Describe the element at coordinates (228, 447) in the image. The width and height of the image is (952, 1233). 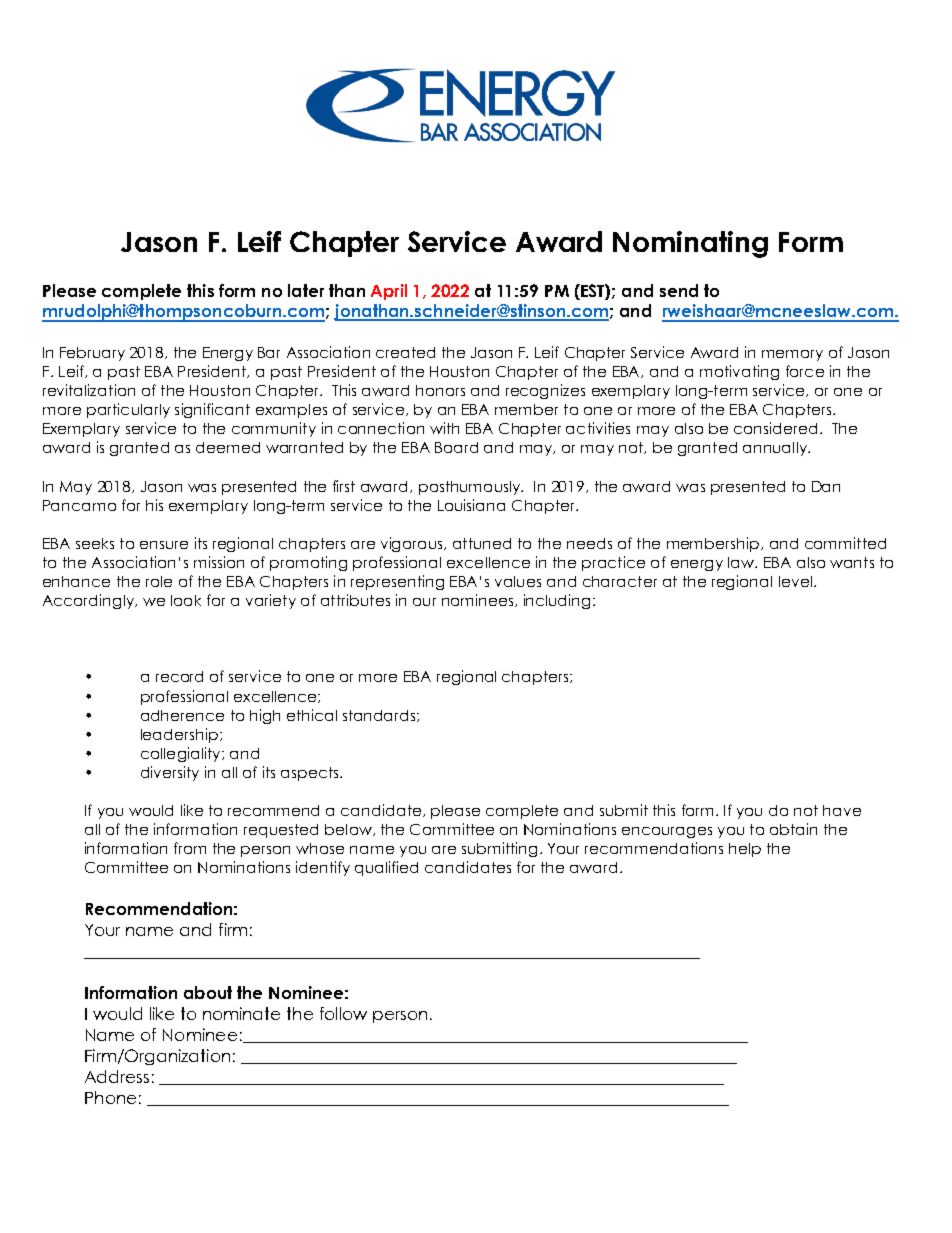
I see `deemed` at that location.
